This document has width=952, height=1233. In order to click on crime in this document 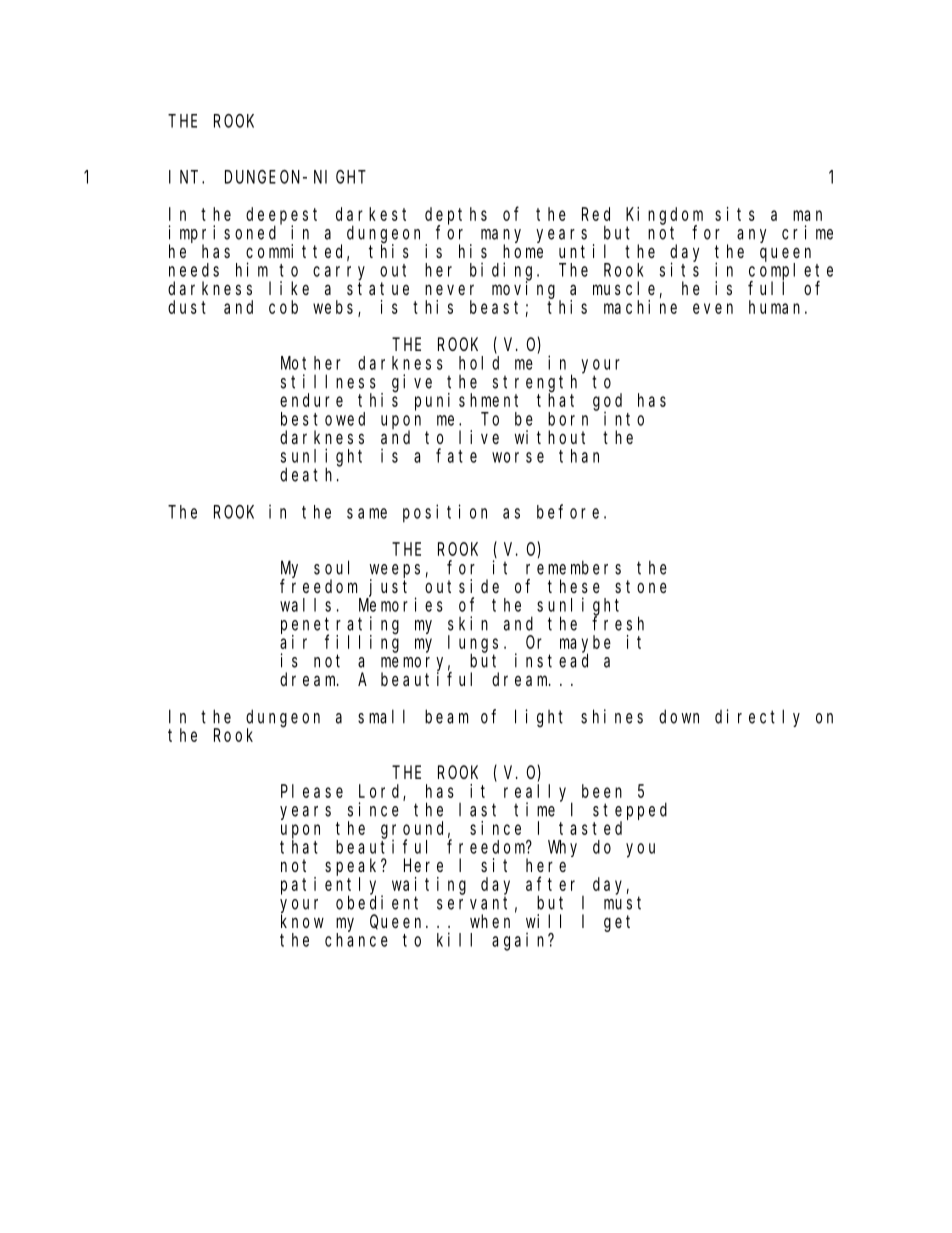, I will do `click(807, 232)`.
